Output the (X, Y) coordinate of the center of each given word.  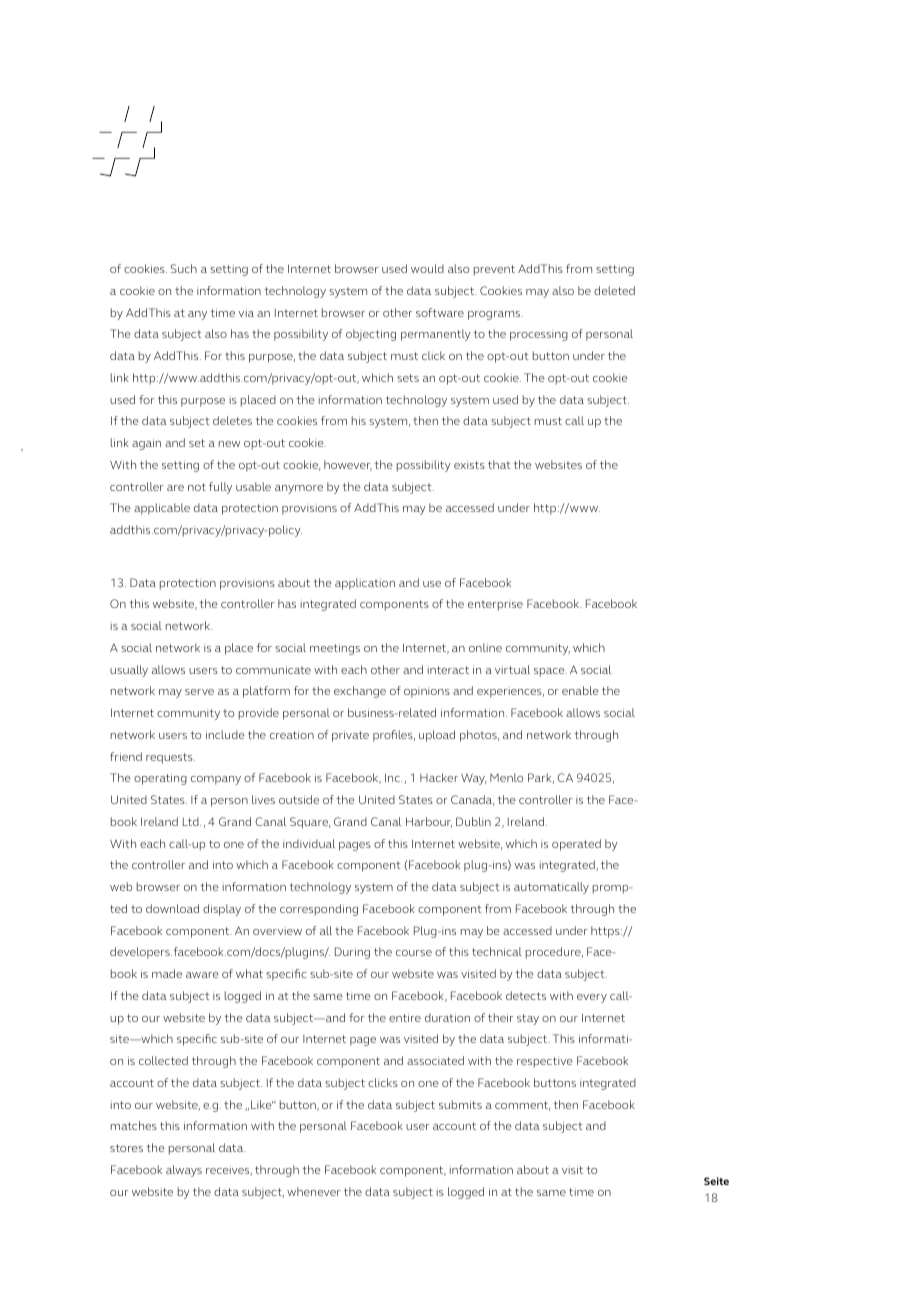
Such (184, 268)
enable (580, 690)
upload (437, 736)
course (414, 953)
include (225, 734)
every (592, 998)
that (499, 464)
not (197, 487)
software (440, 312)
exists (469, 465)
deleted (614, 290)
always (184, 1171)
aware (202, 975)
